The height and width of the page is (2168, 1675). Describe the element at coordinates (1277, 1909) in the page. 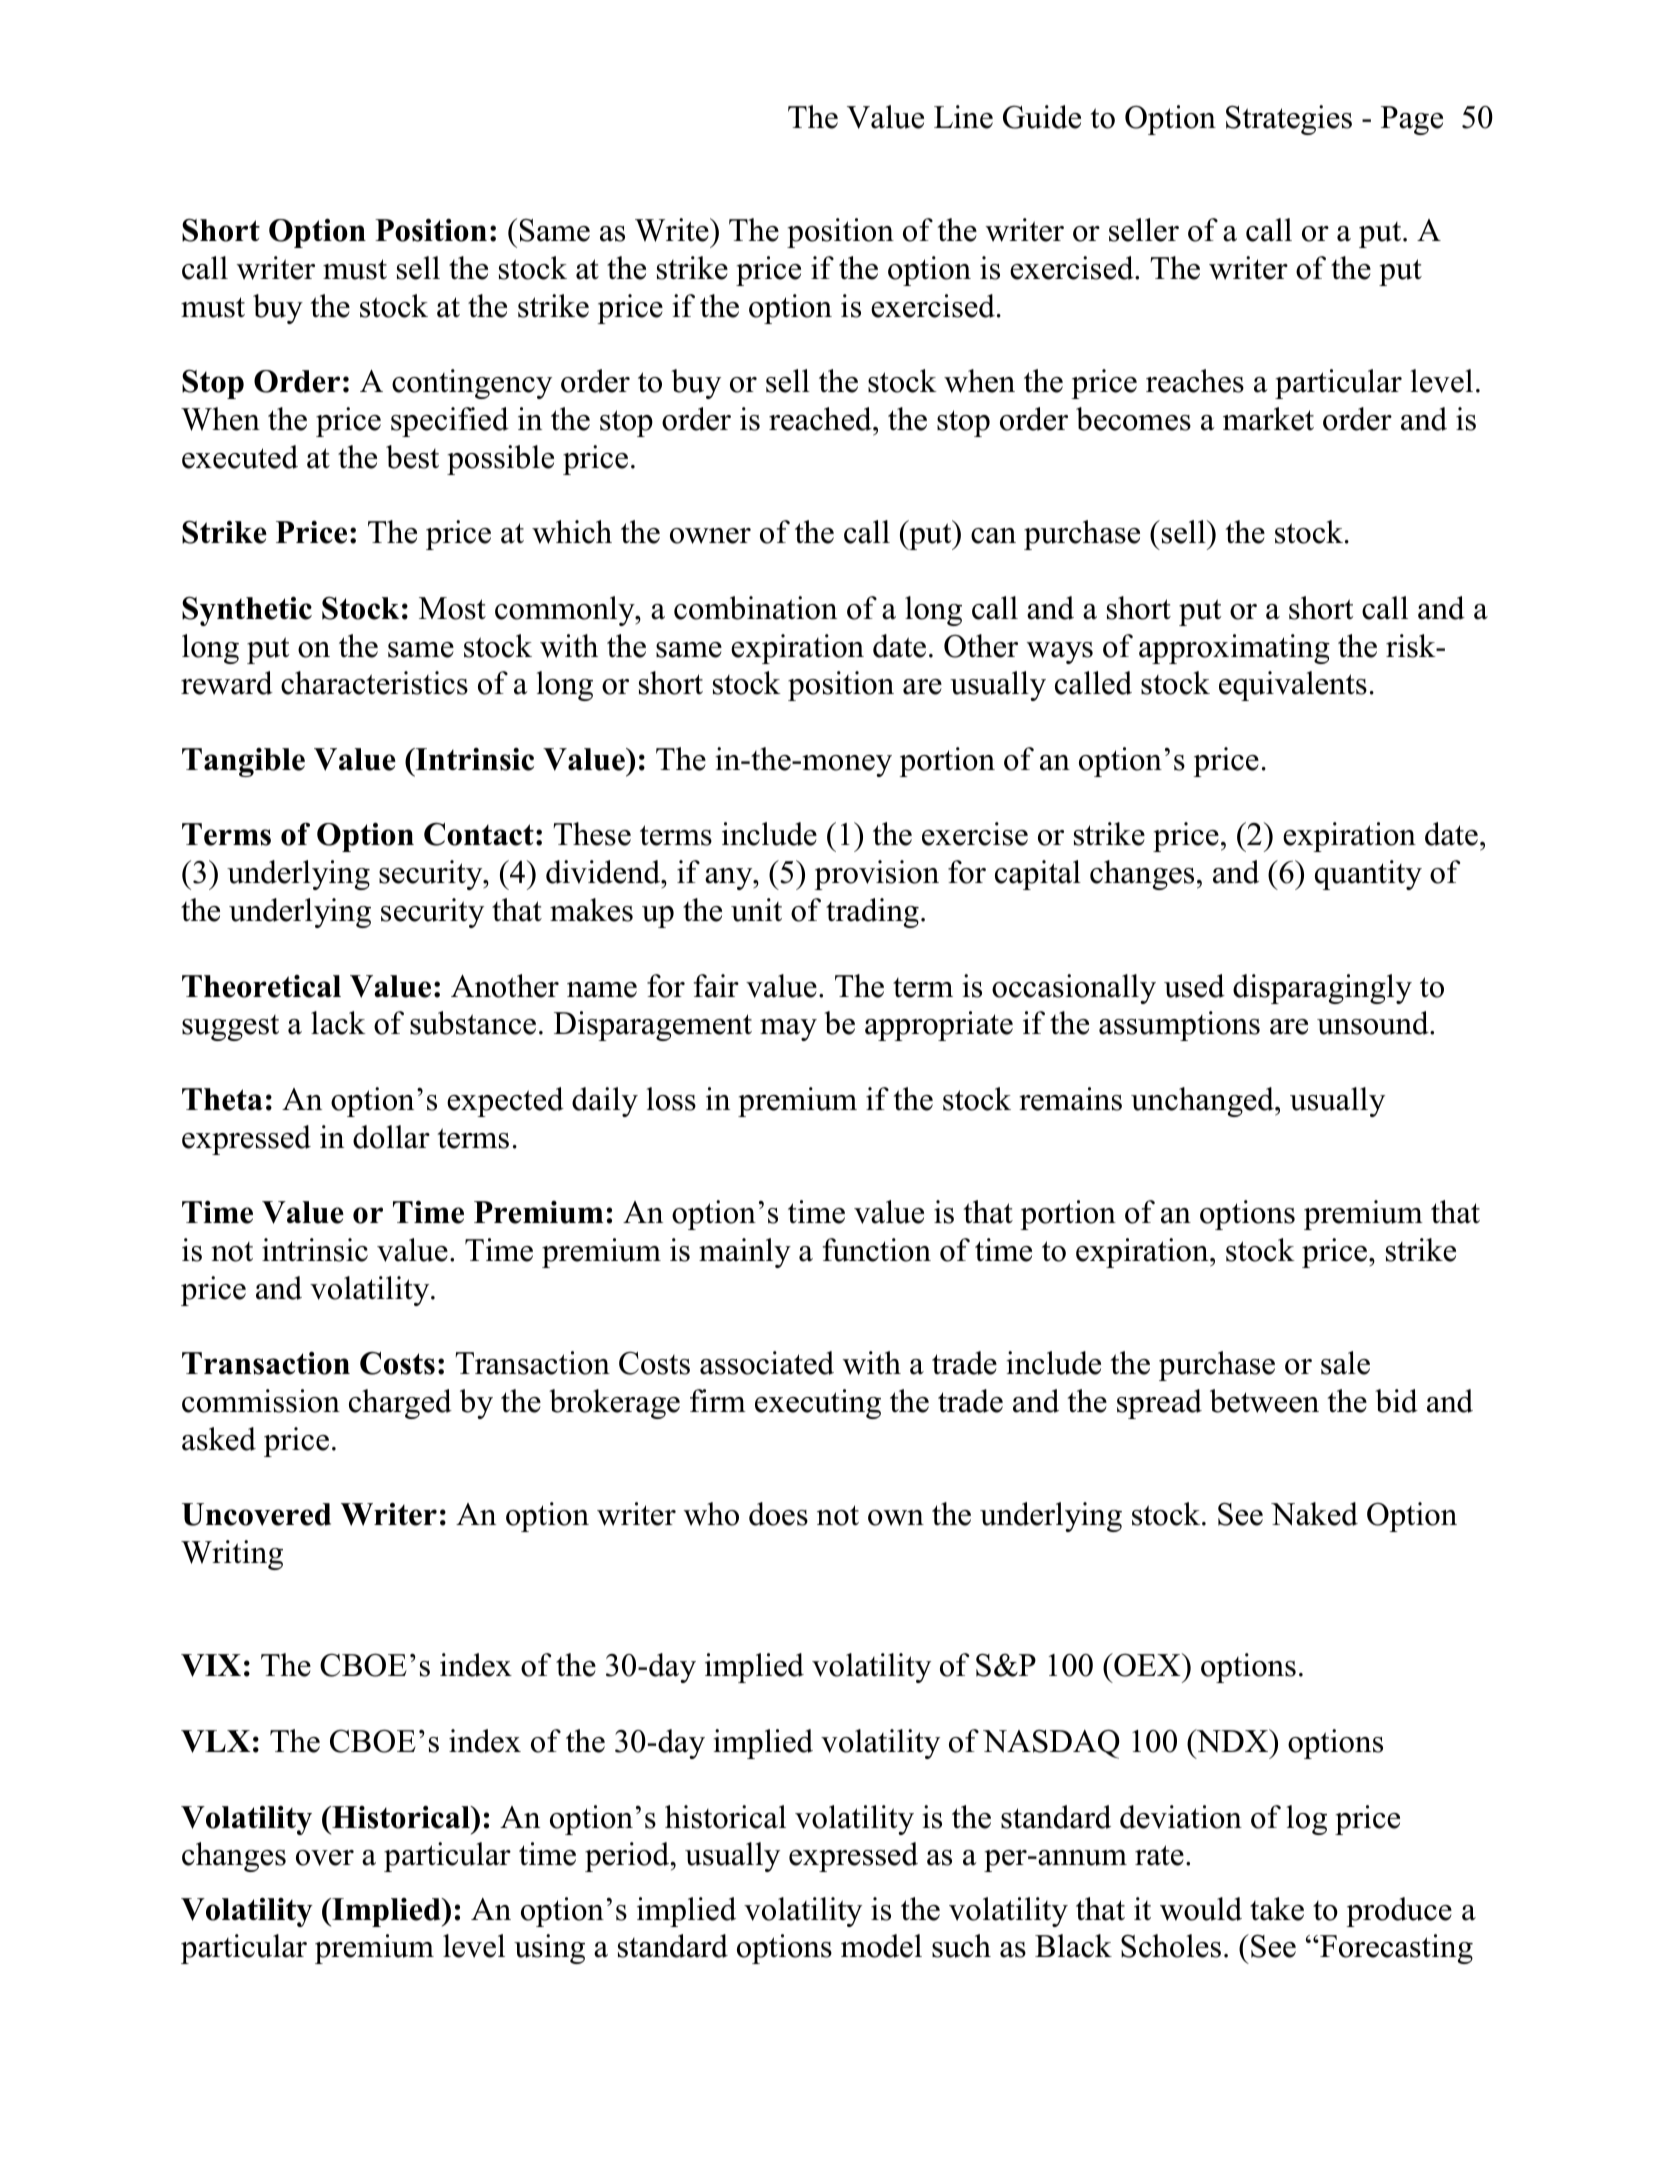

I see `take` at that location.
